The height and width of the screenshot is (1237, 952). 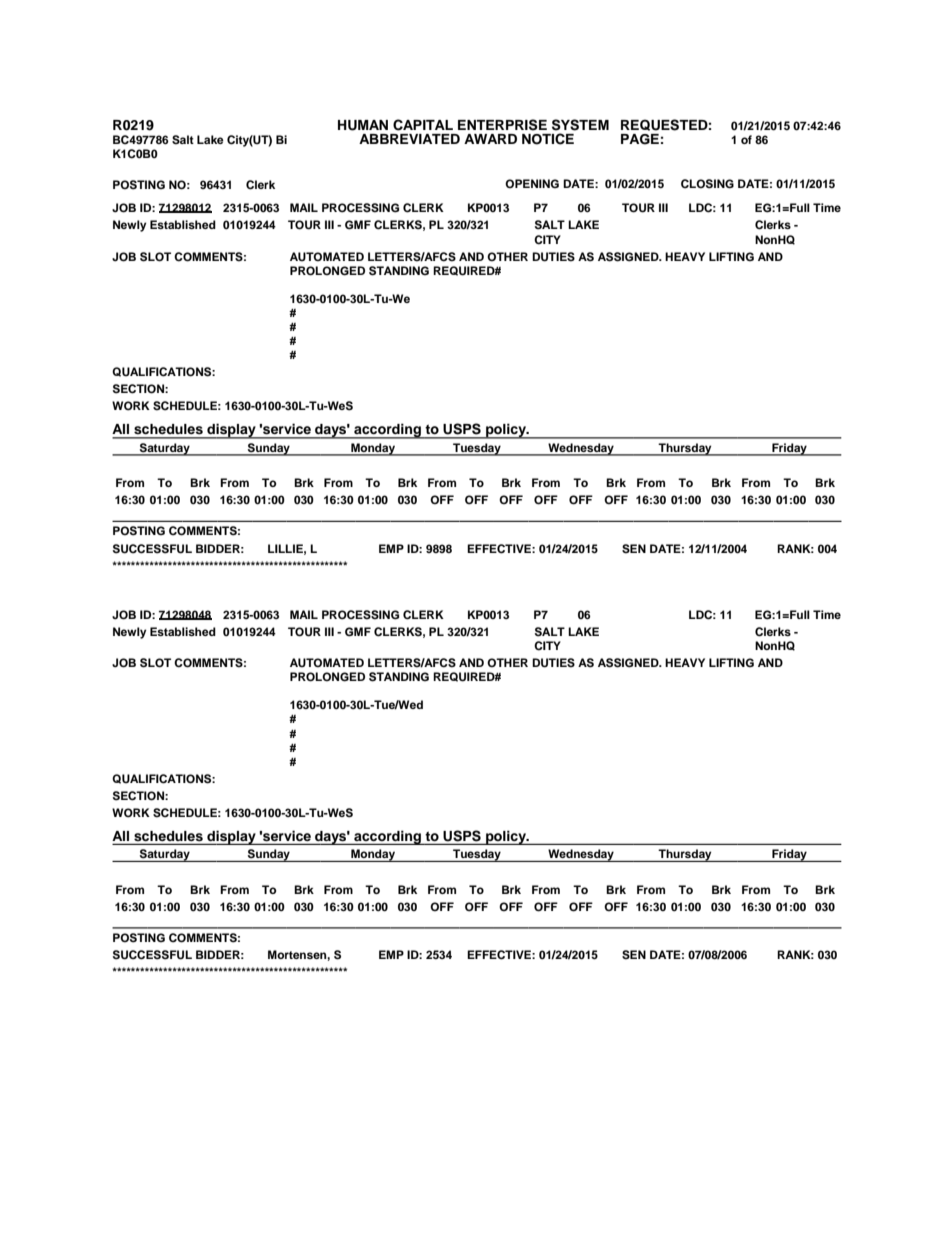 What do you see at coordinates (532, 184) in the screenshot?
I see `OPENING` at bounding box center [532, 184].
